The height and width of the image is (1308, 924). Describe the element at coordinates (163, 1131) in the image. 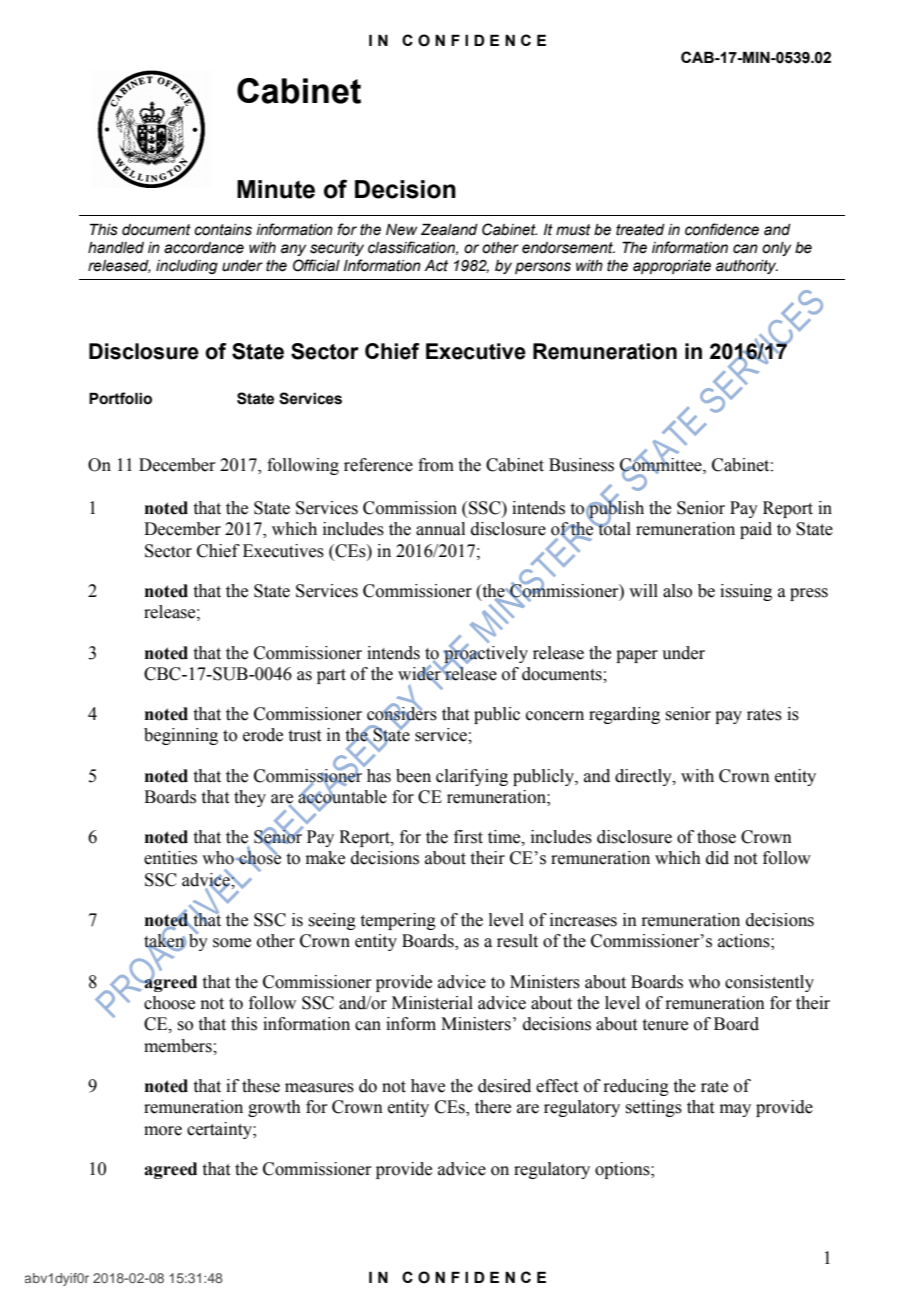

I see `more` at that location.
